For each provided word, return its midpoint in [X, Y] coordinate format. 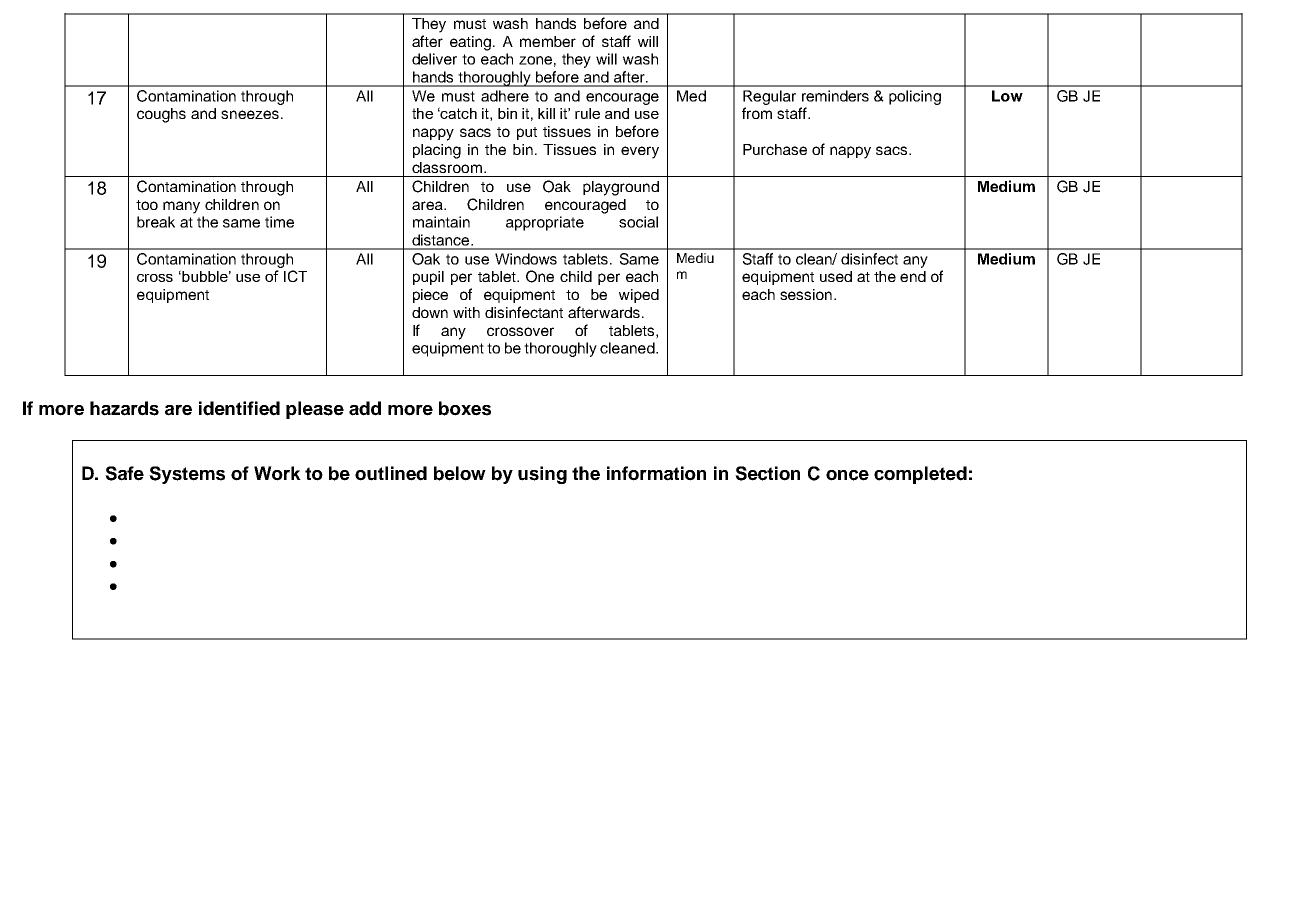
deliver [434, 59]
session [806, 294]
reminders [835, 96]
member [548, 41]
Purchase [775, 149]
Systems [187, 475]
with [466, 312]
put [527, 133]
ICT [295, 276]
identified [239, 408]
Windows [526, 259]
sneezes [250, 114]
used [836, 276]
